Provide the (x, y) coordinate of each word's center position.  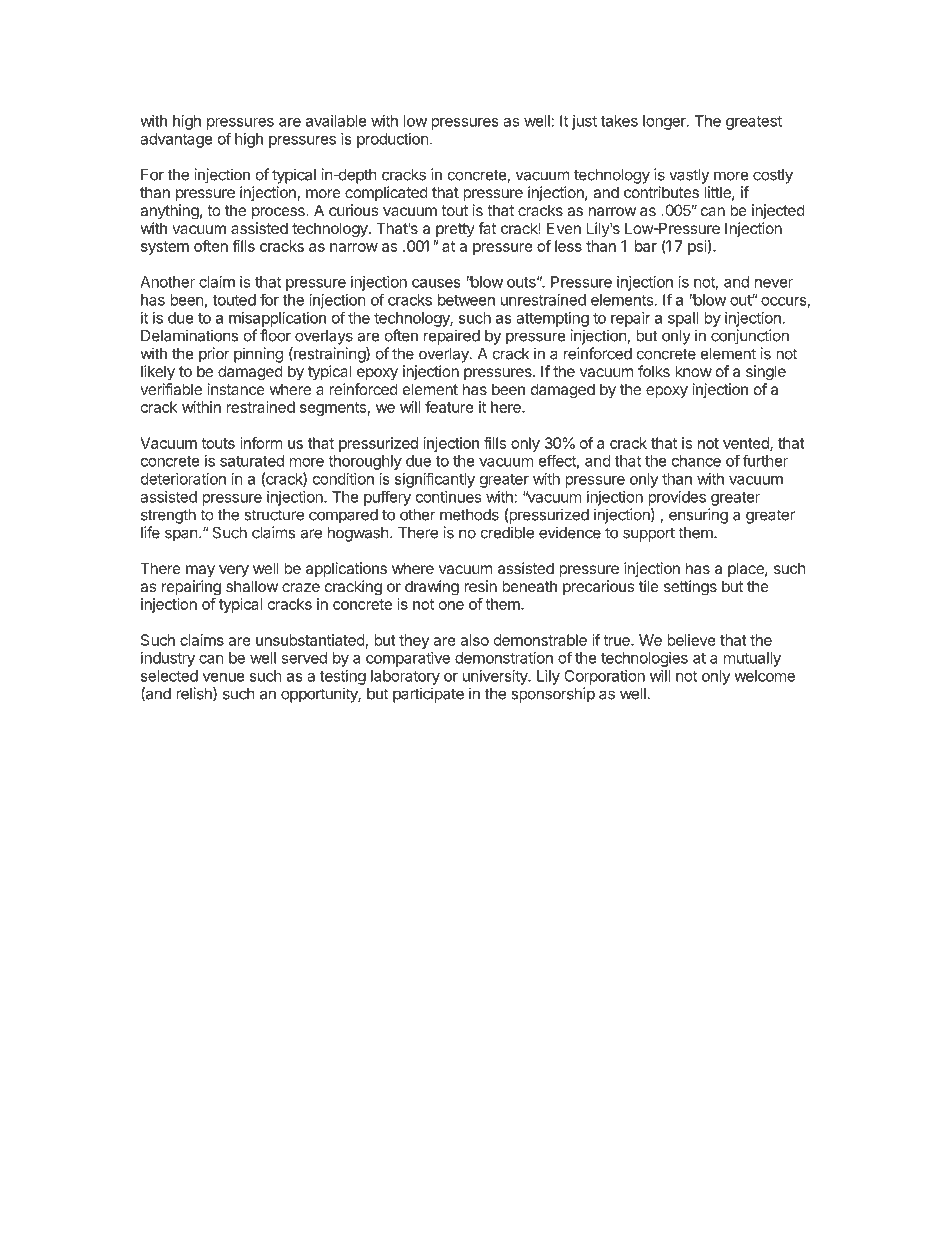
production (393, 140)
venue (224, 677)
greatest (754, 123)
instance (236, 389)
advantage (176, 140)
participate (428, 695)
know (693, 371)
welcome (764, 676)
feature (449, 407)
